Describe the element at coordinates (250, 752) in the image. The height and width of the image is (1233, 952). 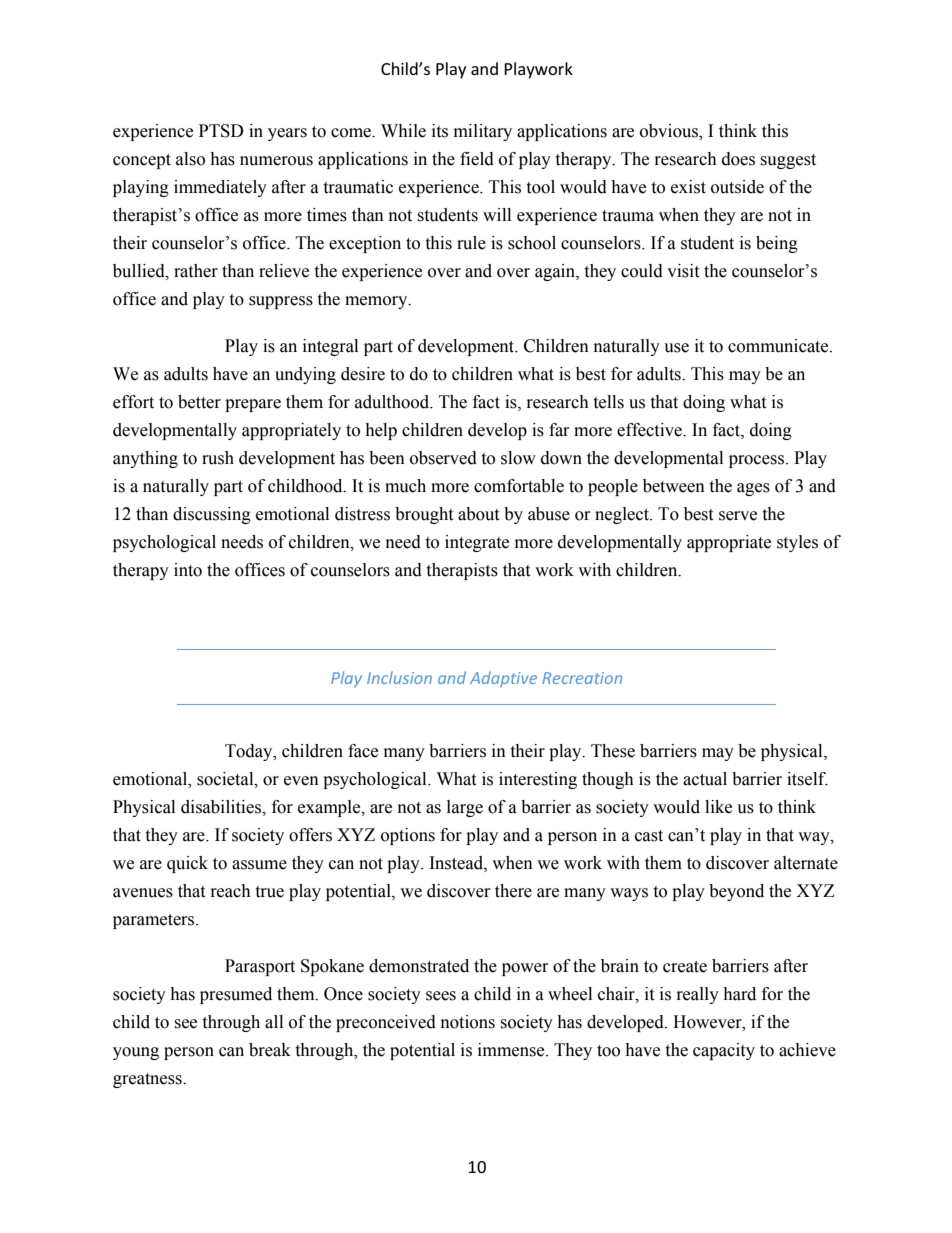
I see `Today` at that location.
